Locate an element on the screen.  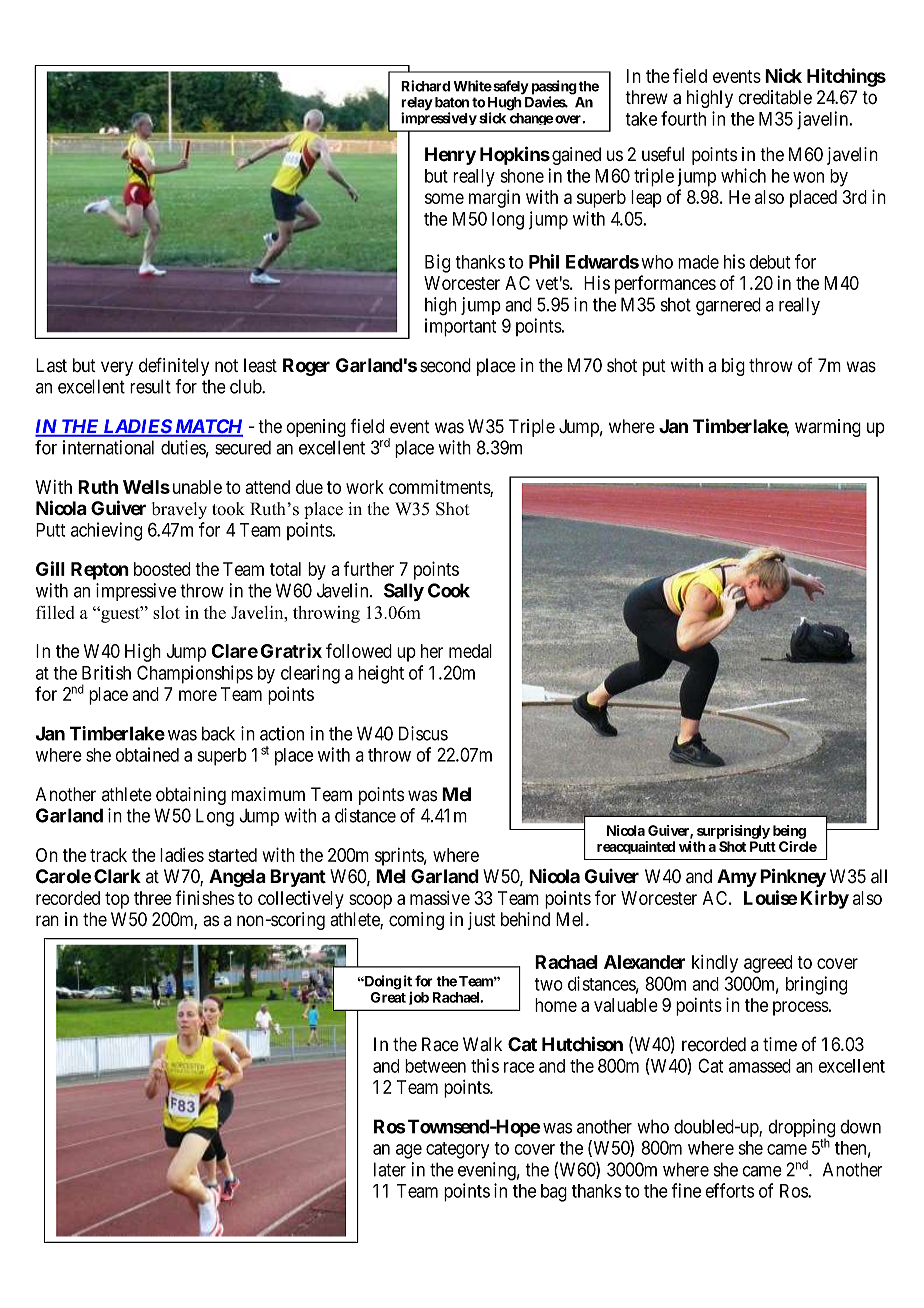
international is located at coordinates (108, 447).
